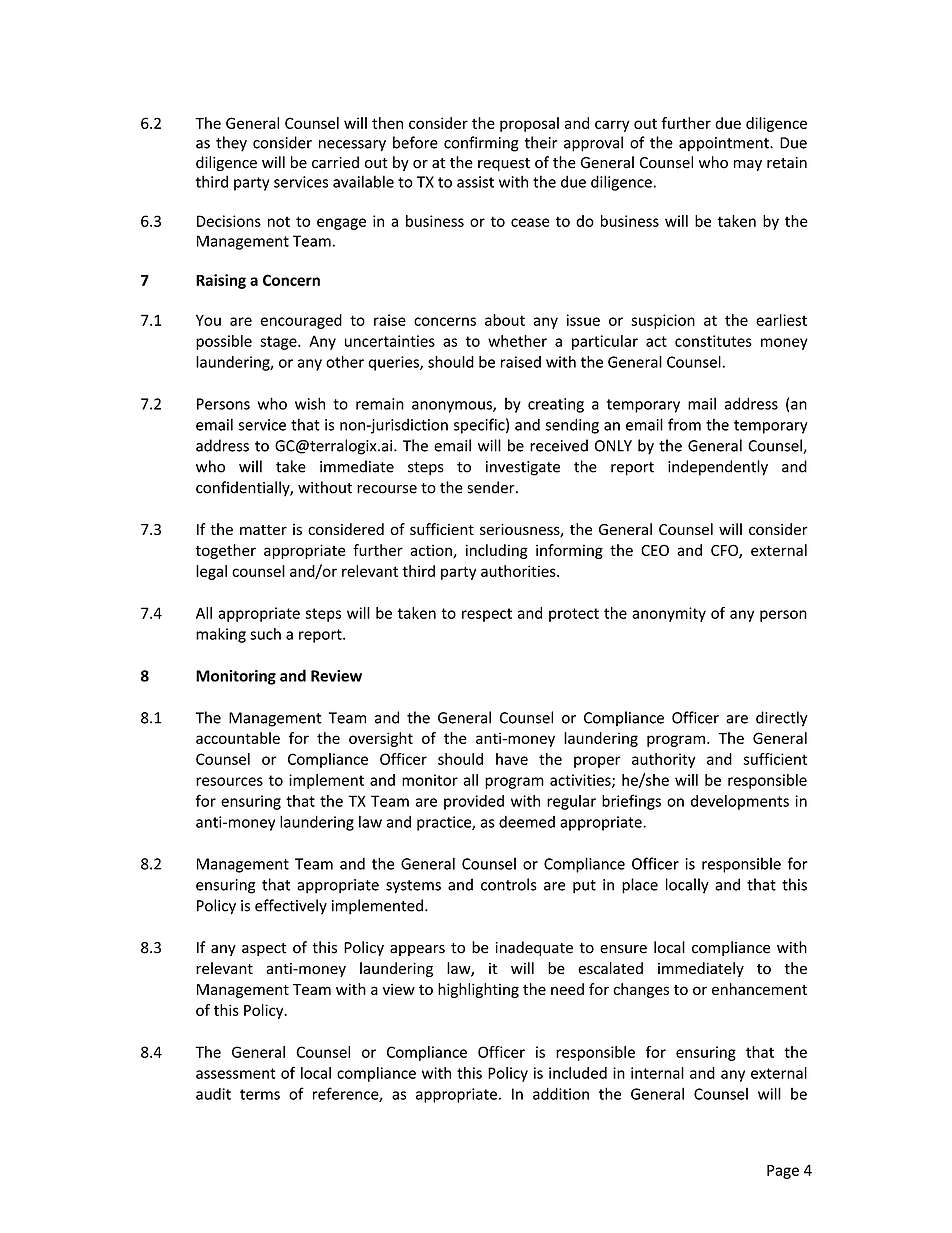 The image size is (952, 1233). I want to click on such, so click(265, 634).
